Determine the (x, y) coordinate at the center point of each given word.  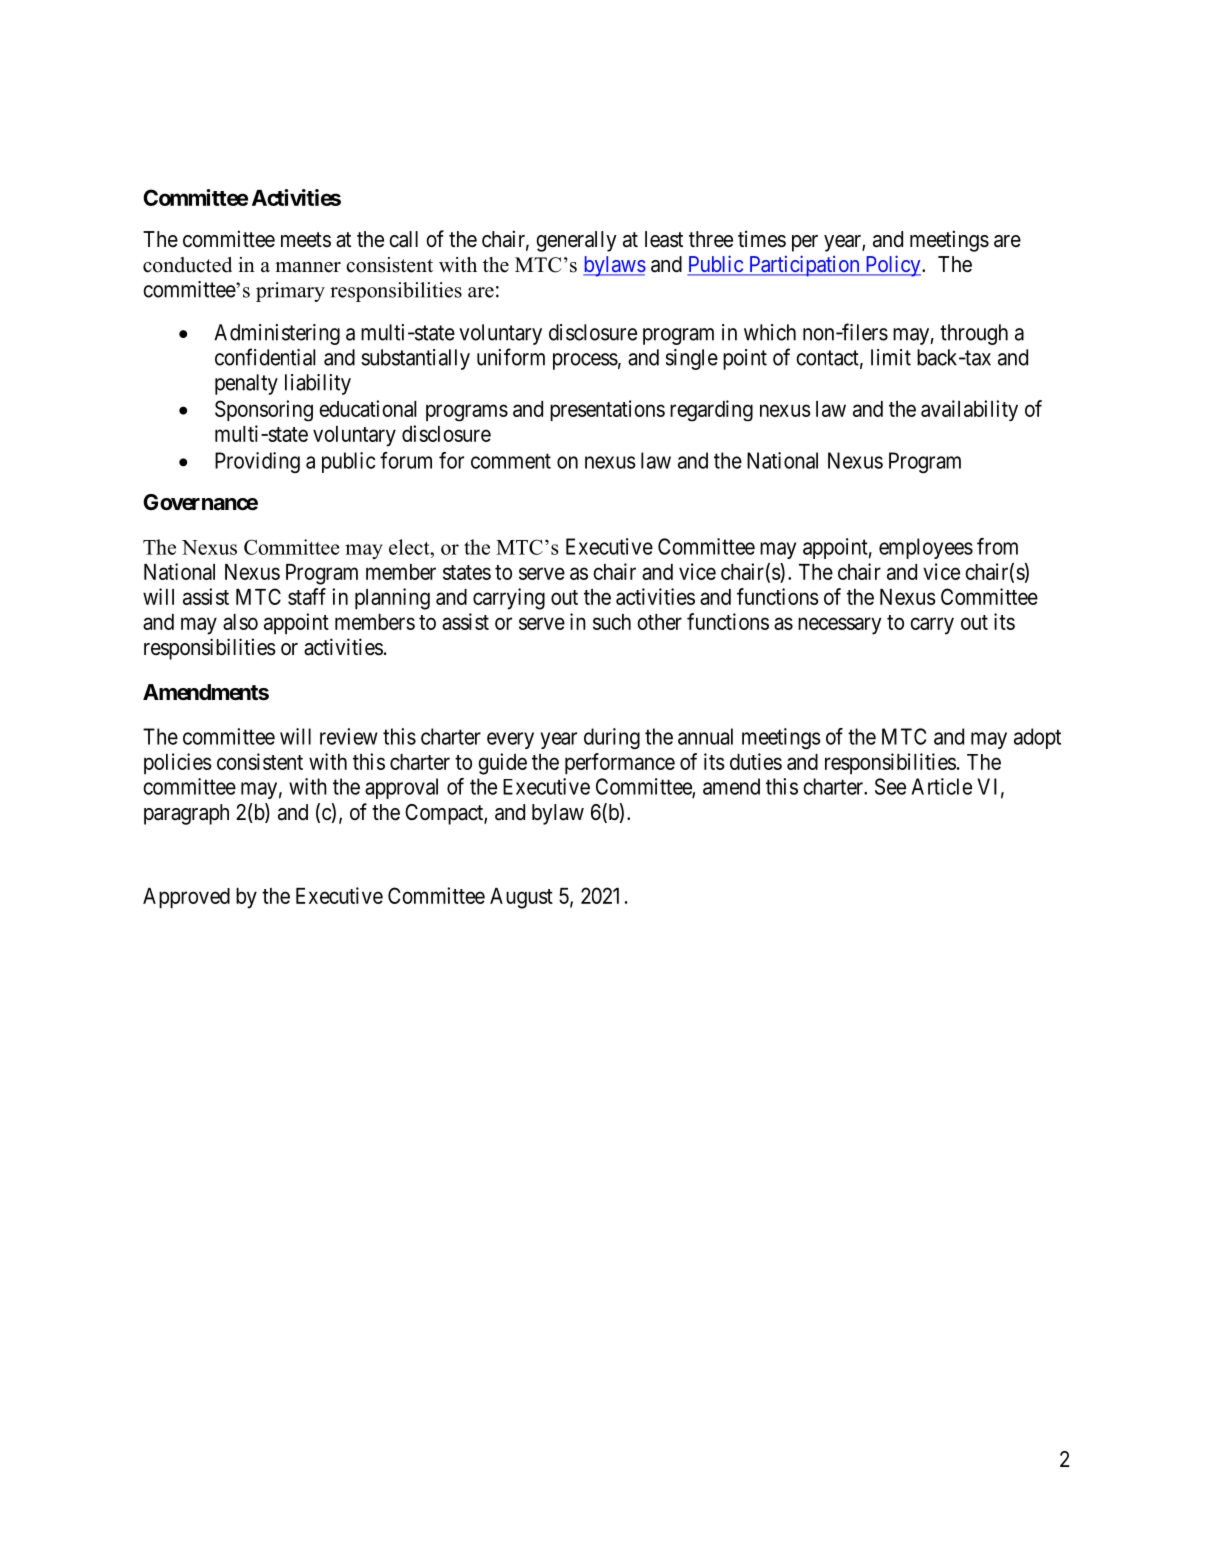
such (612, 622)
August (521, 898)
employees (926, 548)
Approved (186, 898)
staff (307, 596)
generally (576, 241)
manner (308, 267)
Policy (893, 266)
